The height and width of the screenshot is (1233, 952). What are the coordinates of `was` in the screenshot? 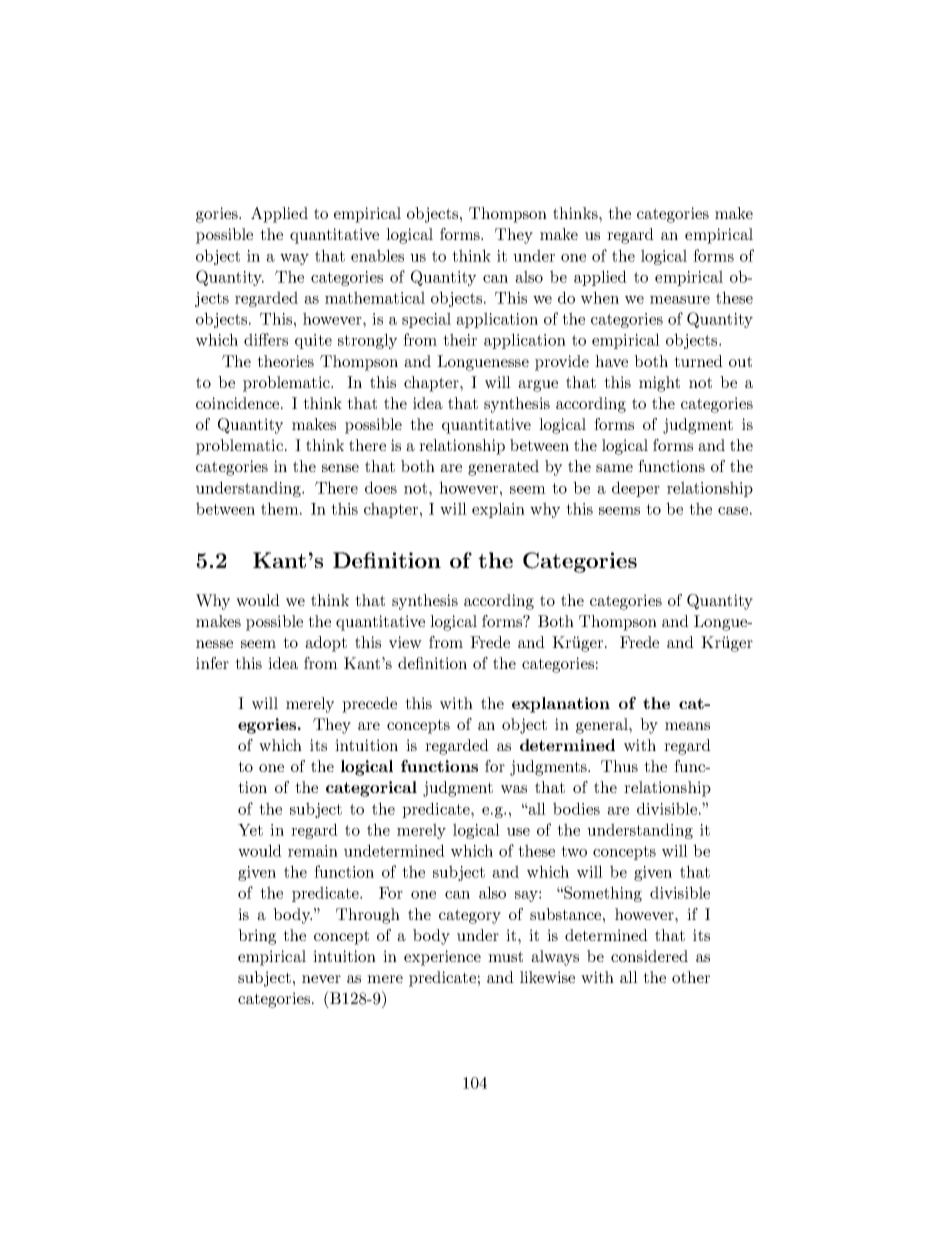 It's located at (514, 789).
